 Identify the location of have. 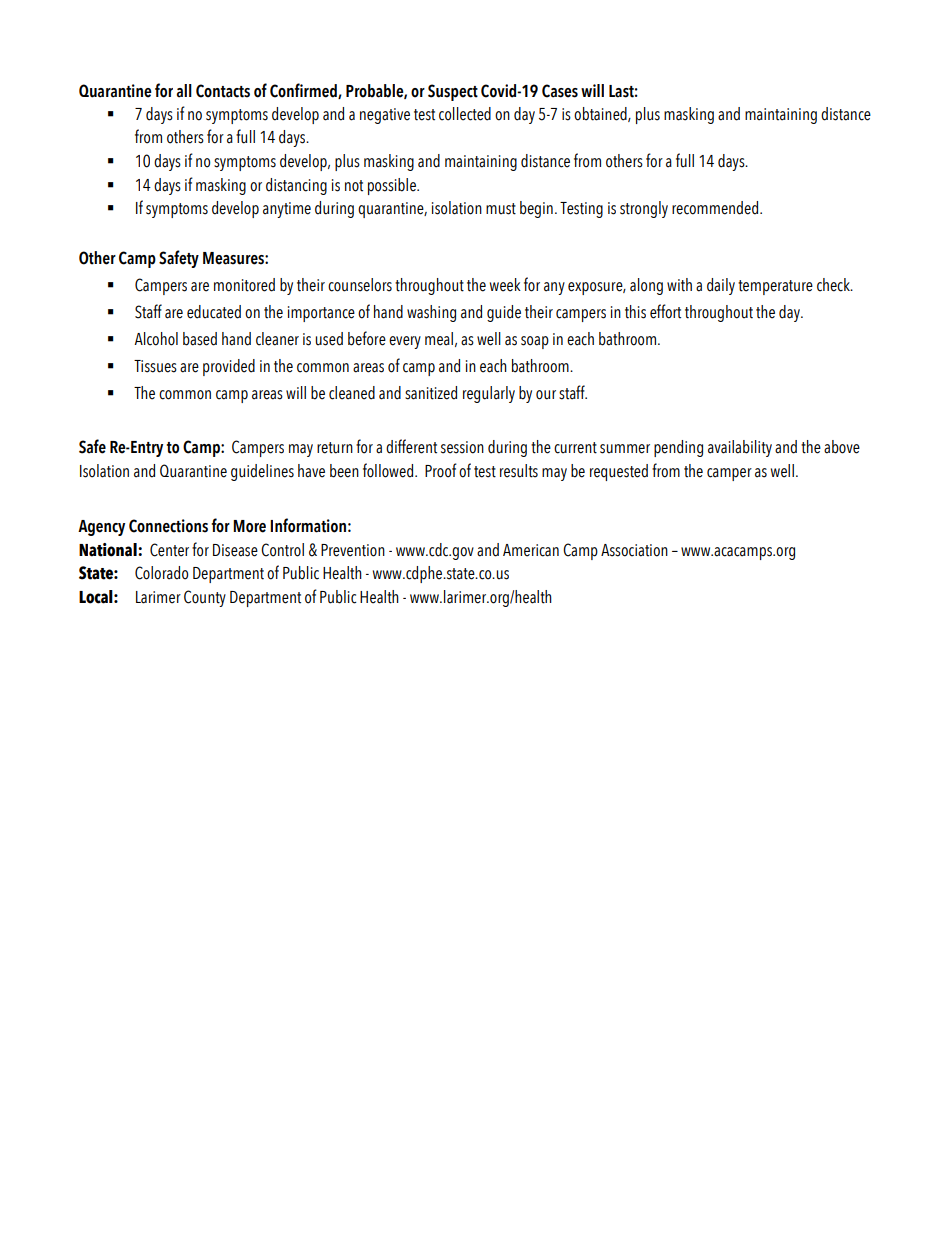
(311, 471).
